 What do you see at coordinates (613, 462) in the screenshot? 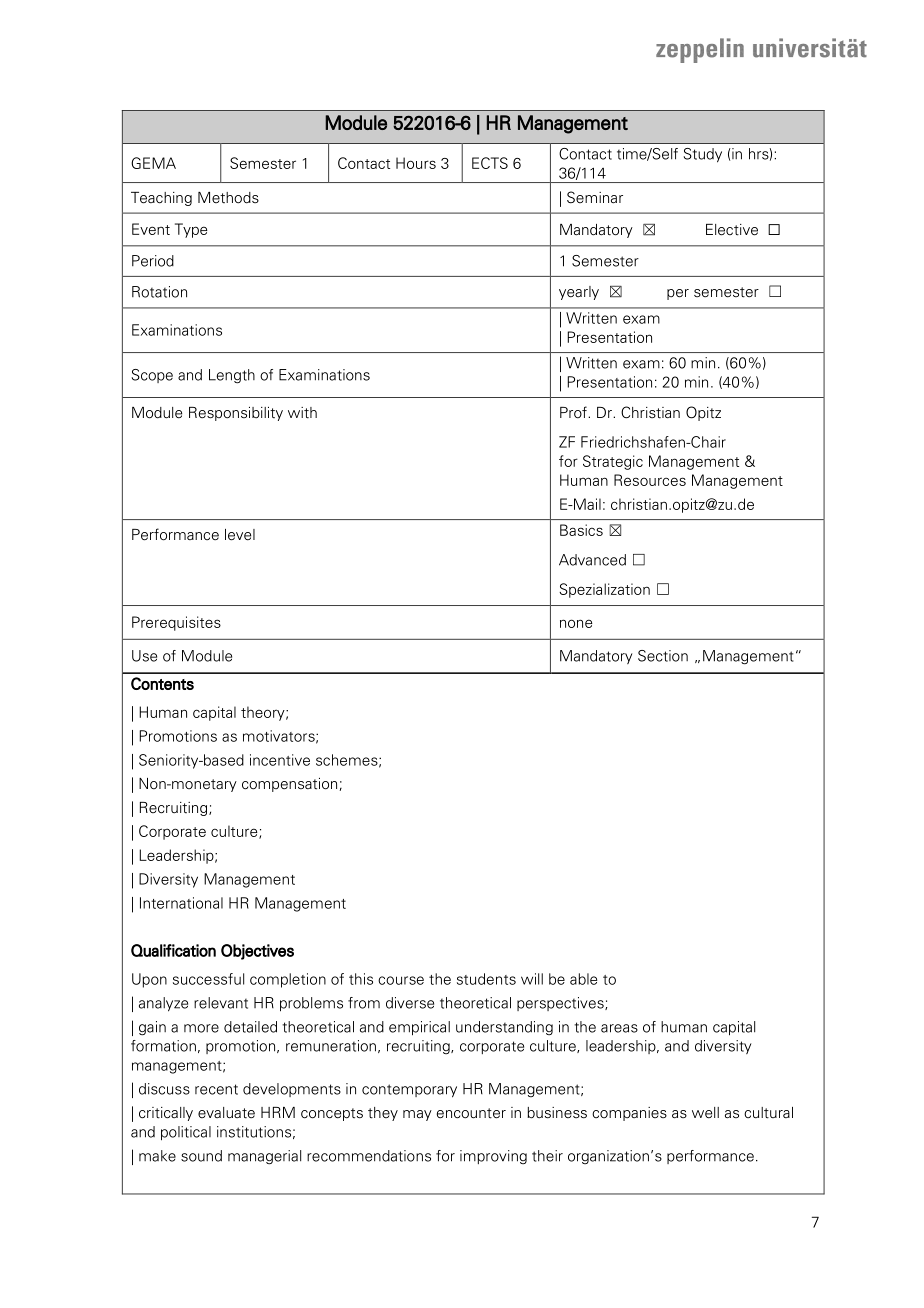
I see `Strategic` at bounding box center [613, 462].
